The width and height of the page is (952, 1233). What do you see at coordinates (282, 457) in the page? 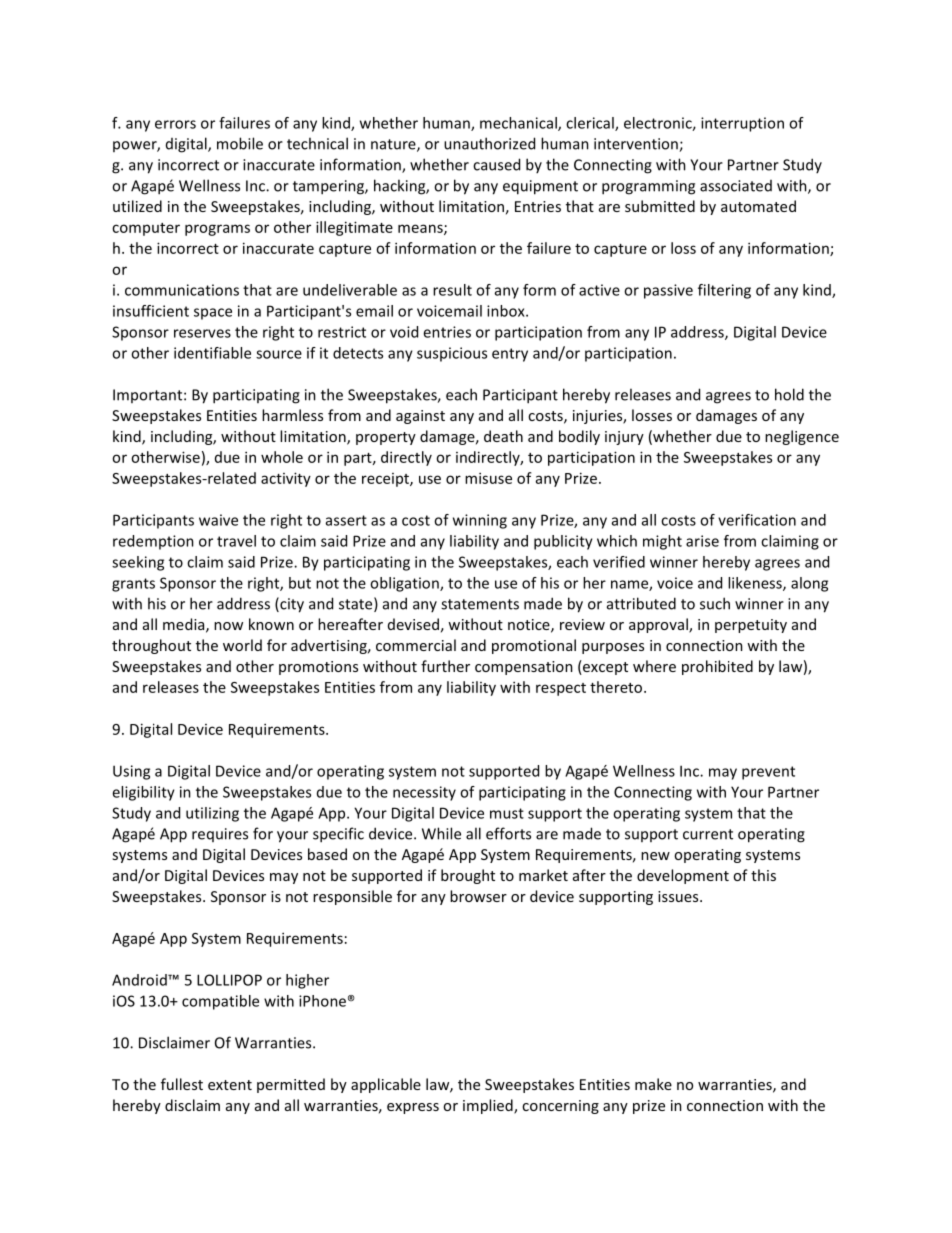
I see `whole` at bounding box center [282, 457].
